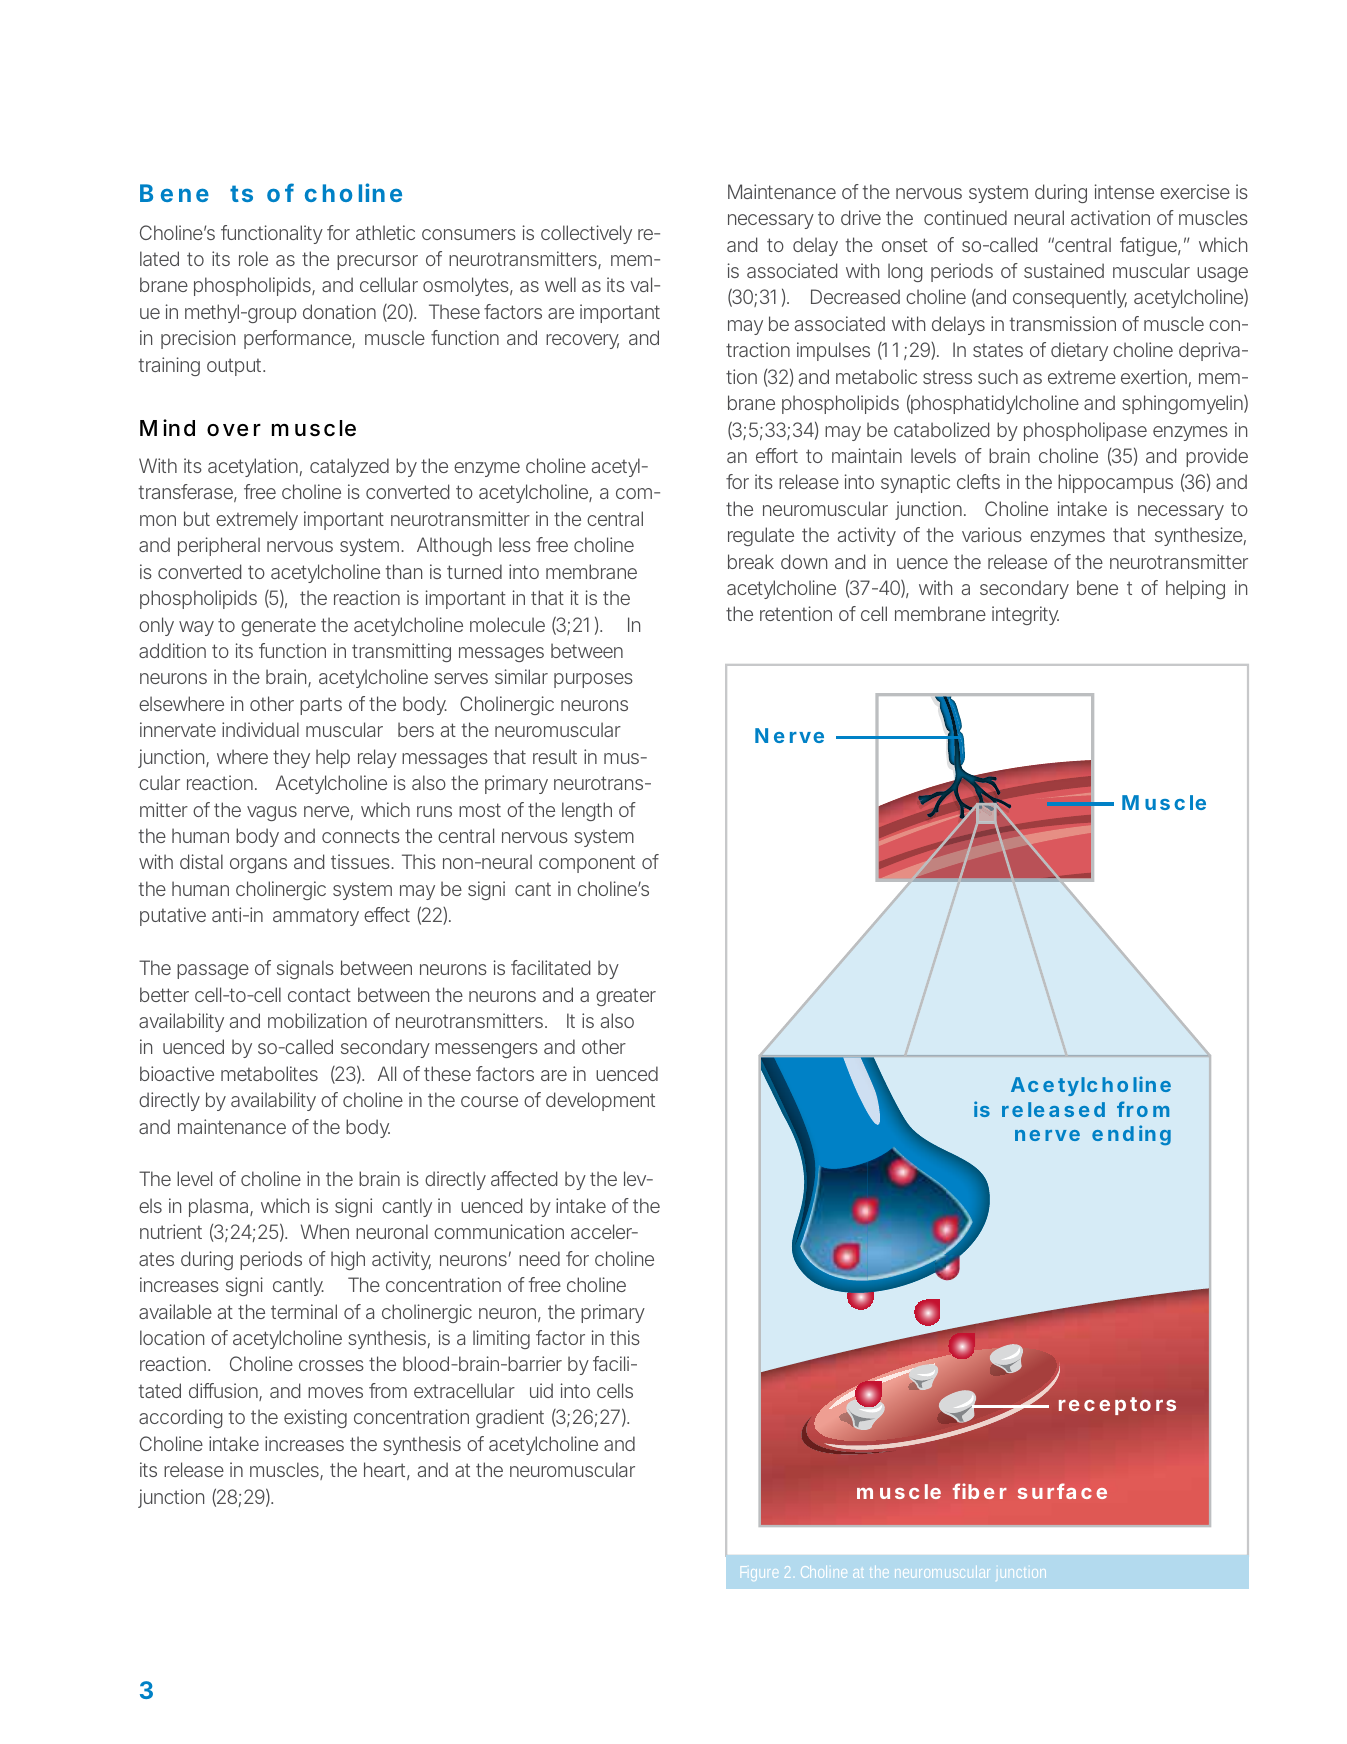 The height and width of the screenshot is (1744, 1347). What do you see at coordinates (253, 258) in the screenshot?
I see `role` at bounding box center [253, 258].
